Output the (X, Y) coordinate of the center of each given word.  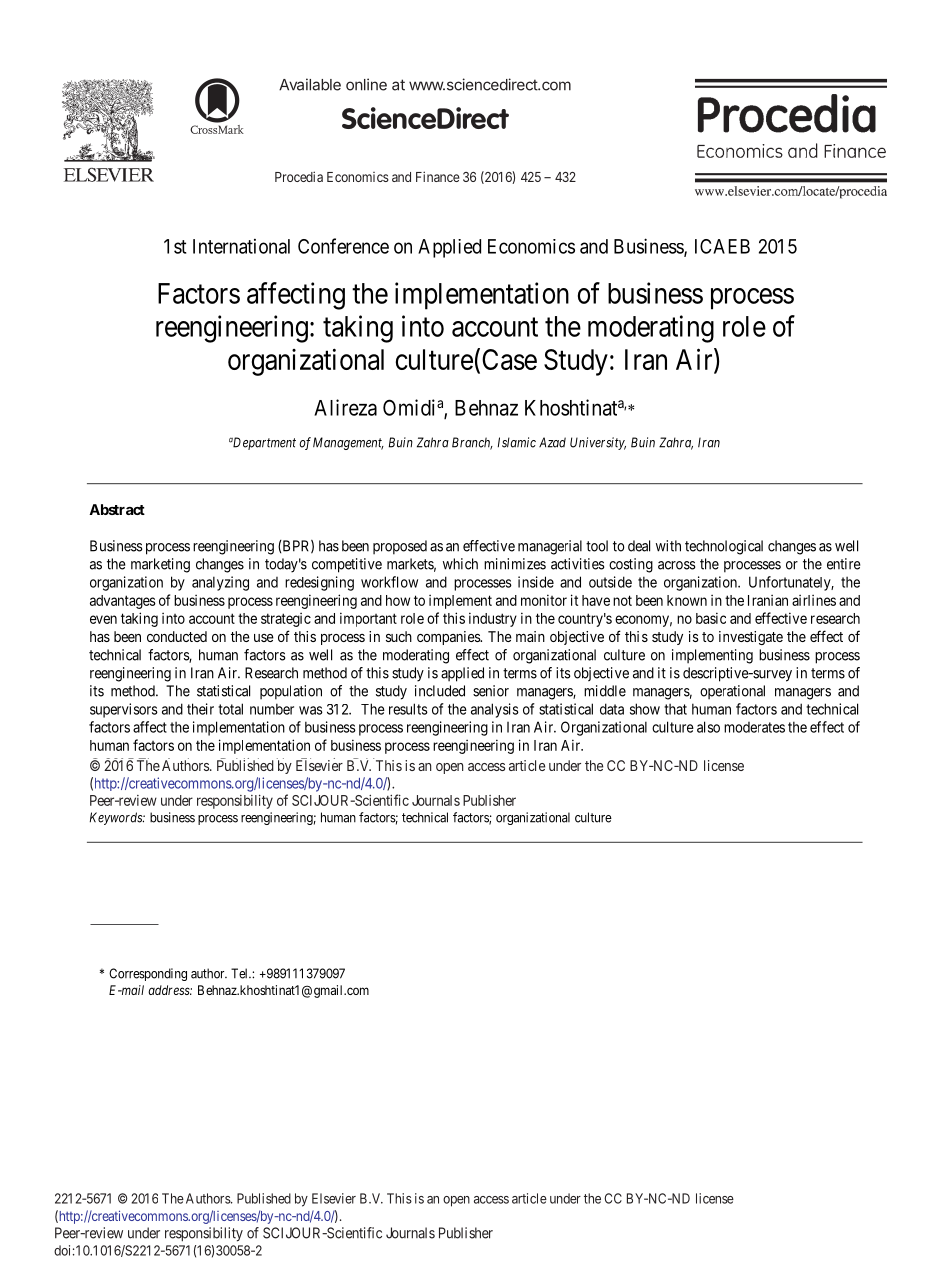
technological (724, 547)
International (241, 246)
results (408, 709)
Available (310, 84)
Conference (343, 246)
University (598, 443)
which (460, 564)
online (366, 84)
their (200, 709)
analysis (495, 710)
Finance (438, 176)
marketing (160, 565)
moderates (754, 727)
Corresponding (148, 974)
